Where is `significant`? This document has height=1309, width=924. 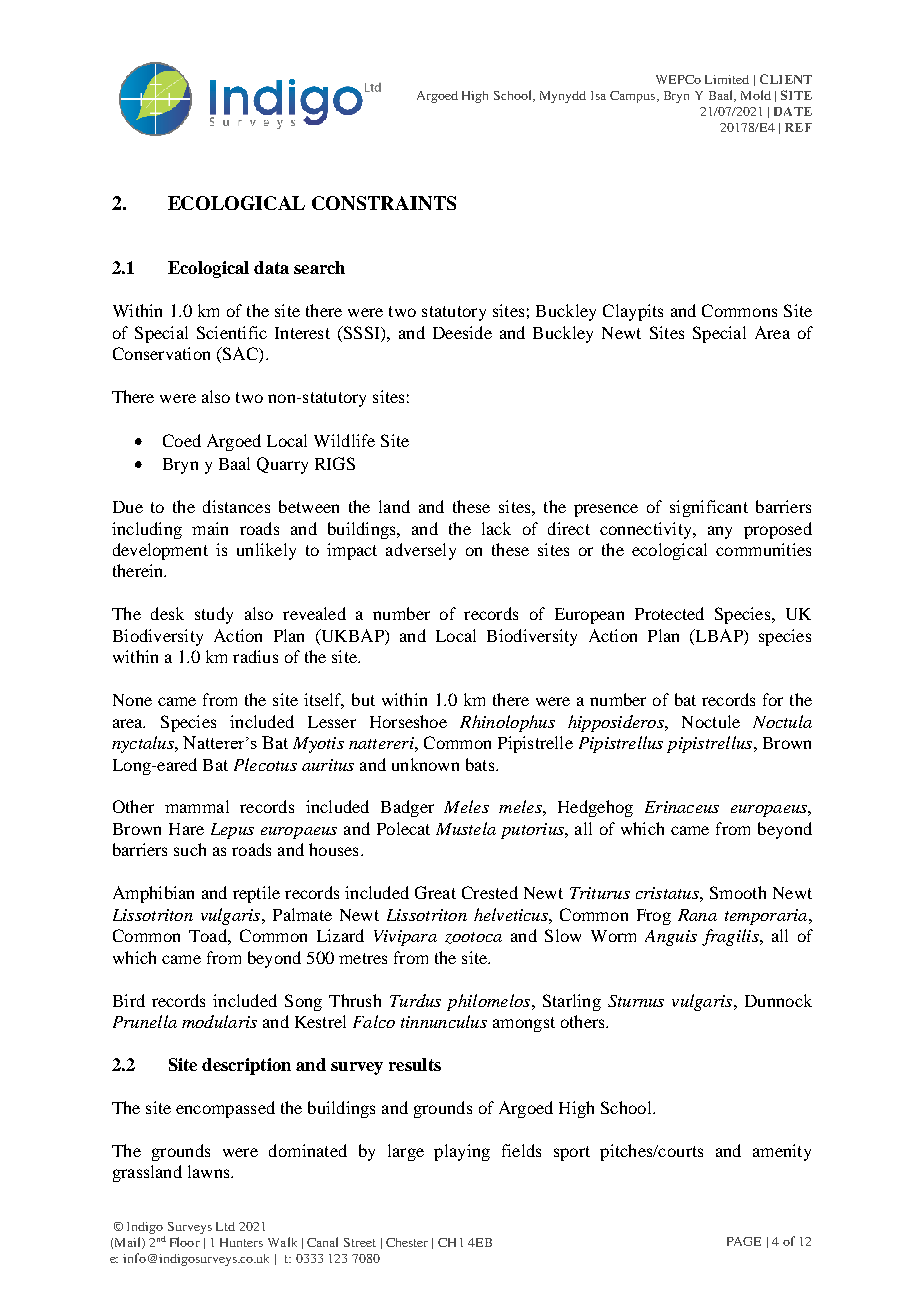 significant is located at coordinates (709, 508).
